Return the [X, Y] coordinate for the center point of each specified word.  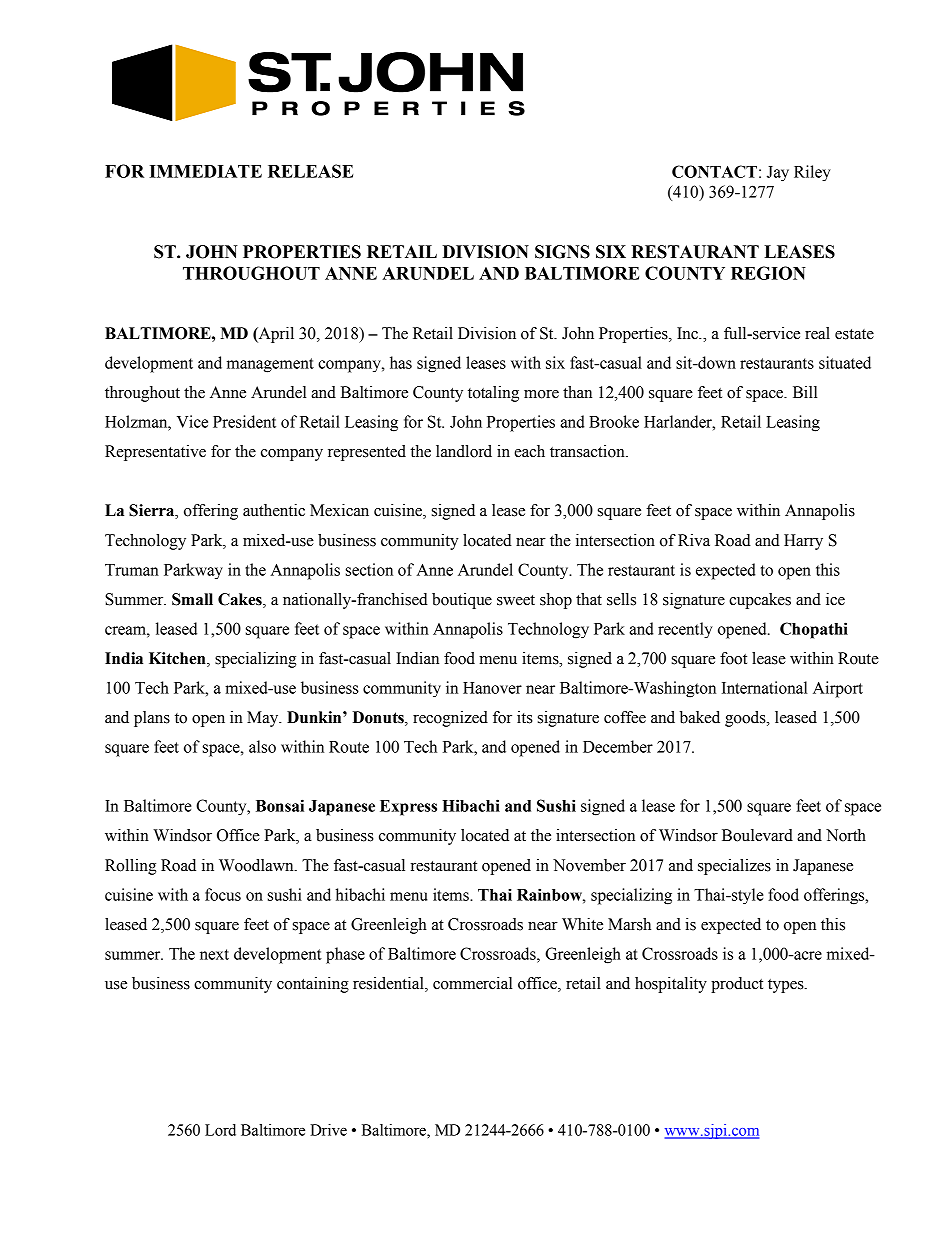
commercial [472, 983]
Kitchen [178, 659]
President [244, 421]
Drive [328, 1130]
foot [733, 658]
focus [223, 894]
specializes [734, 867]
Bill [805, 392]
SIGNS [562, 252]
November [589, 865]
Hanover [492, 688]
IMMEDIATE [205, 171]
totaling [493, 394]
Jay [778, 174]
